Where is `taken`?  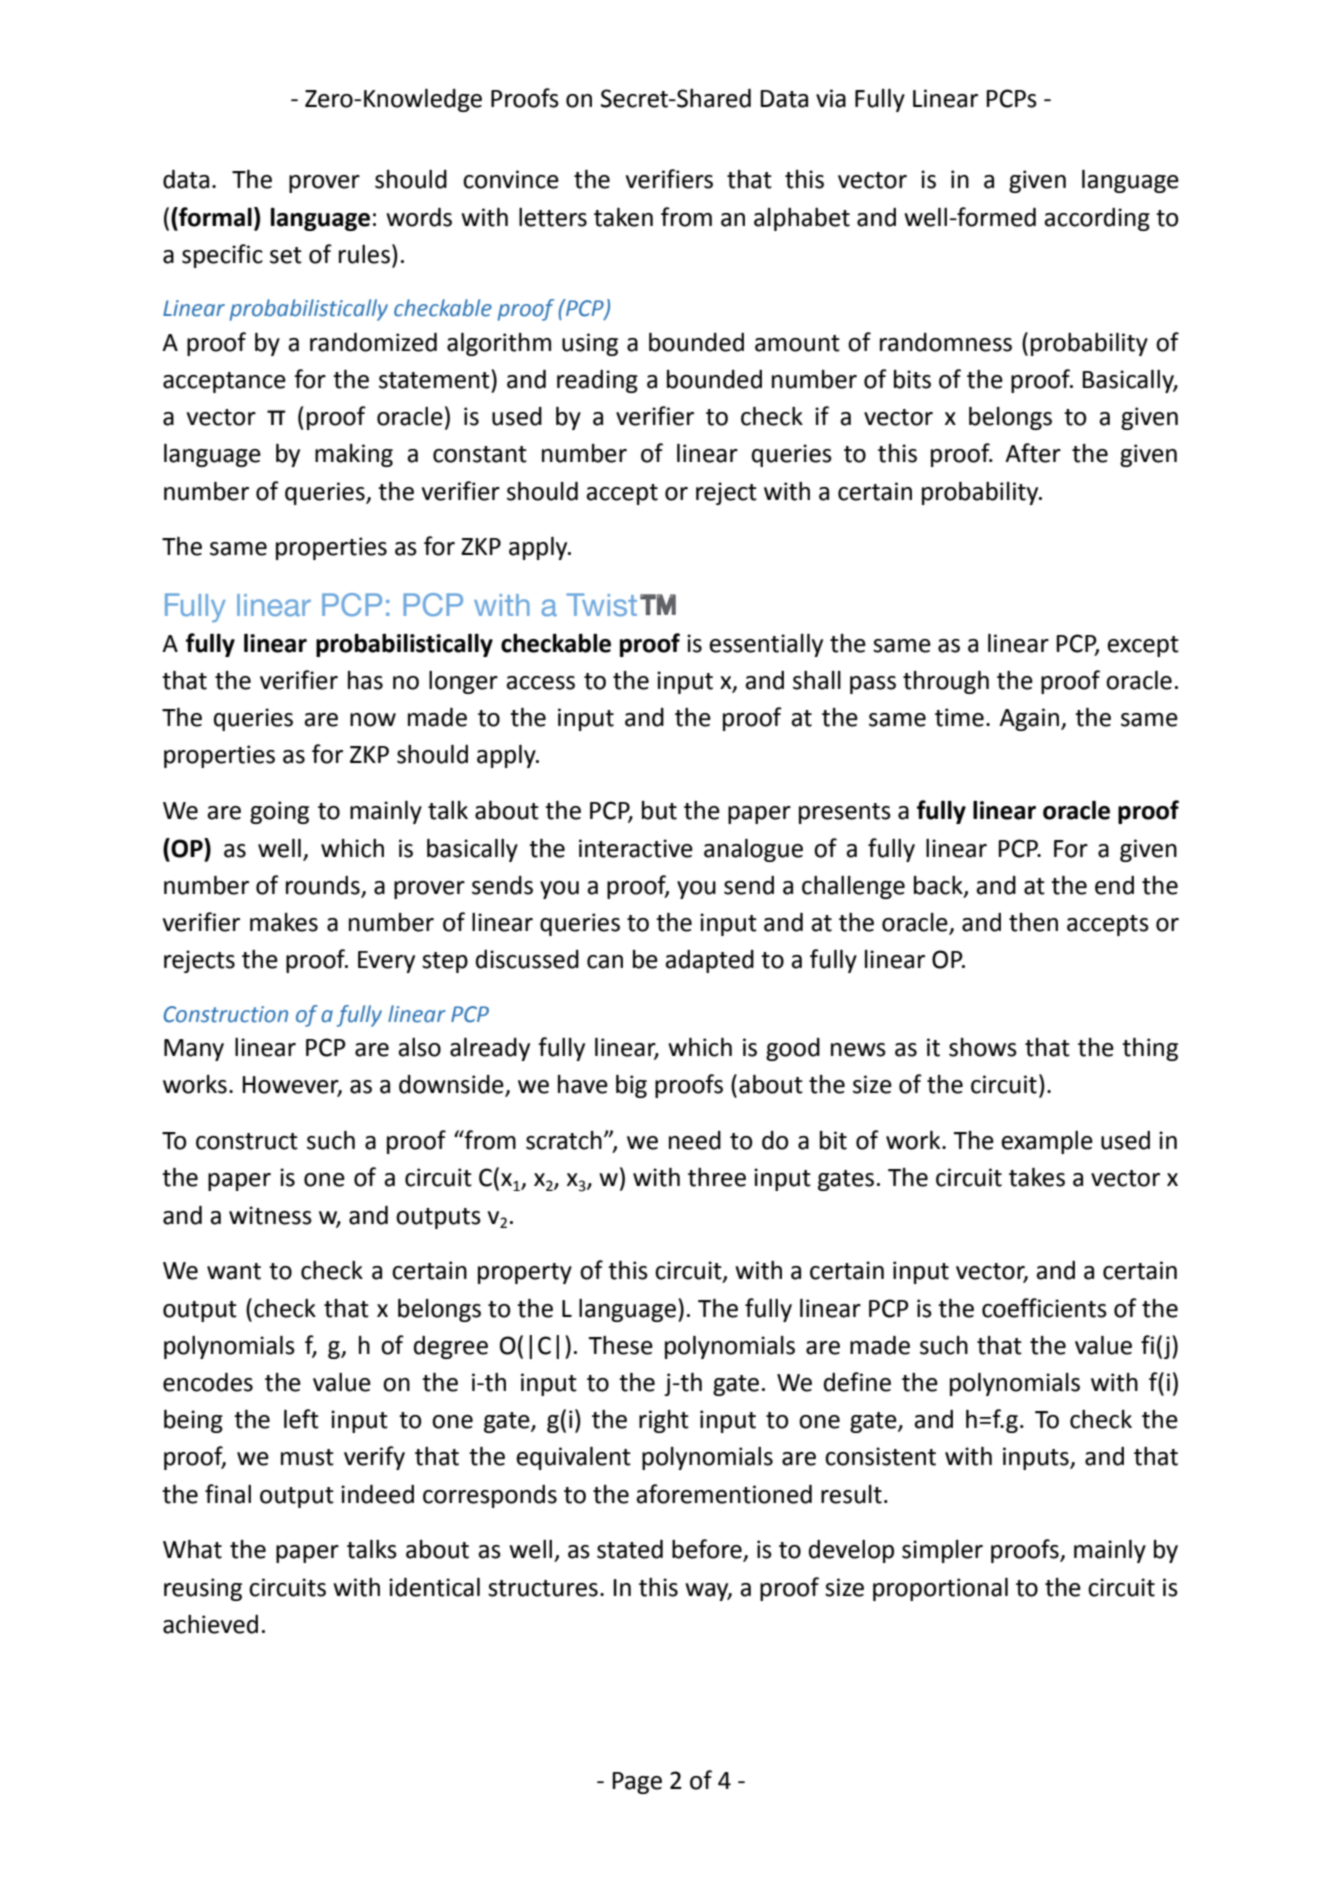 taken is located at coordinates (623, 217).
